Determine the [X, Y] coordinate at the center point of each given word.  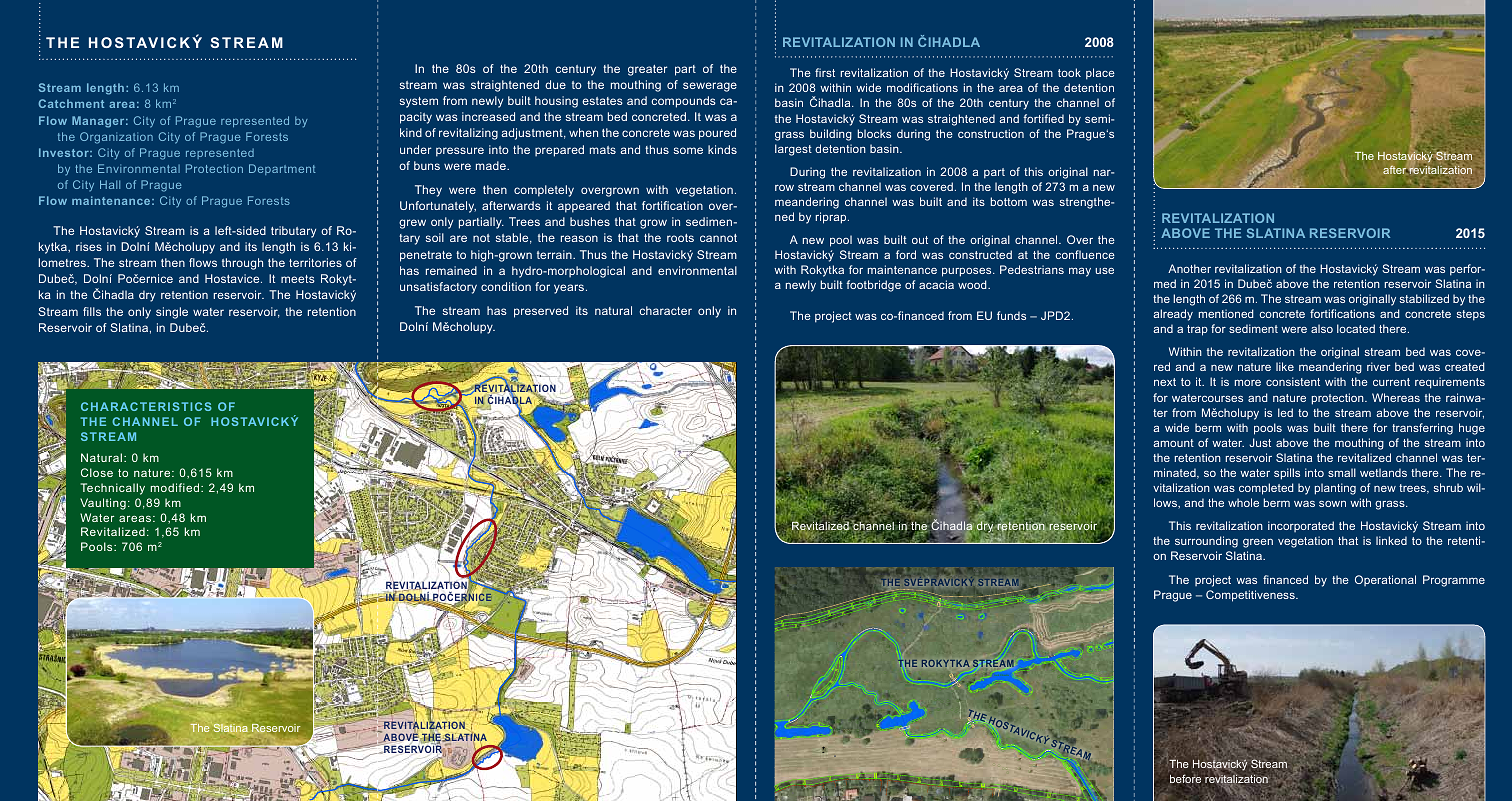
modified [176, 487]
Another [1189, 268]
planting [1335, 489]
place [1100, 74]
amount [1173, 443]
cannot [718, 238]
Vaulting [103, 504]
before [1185, 778]
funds [1011, 315]
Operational [1385, 580]
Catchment [71, 103]
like [1285, 366]
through [242, 264]
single [172, 313]
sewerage [710, 87]
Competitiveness [1251, 596]
